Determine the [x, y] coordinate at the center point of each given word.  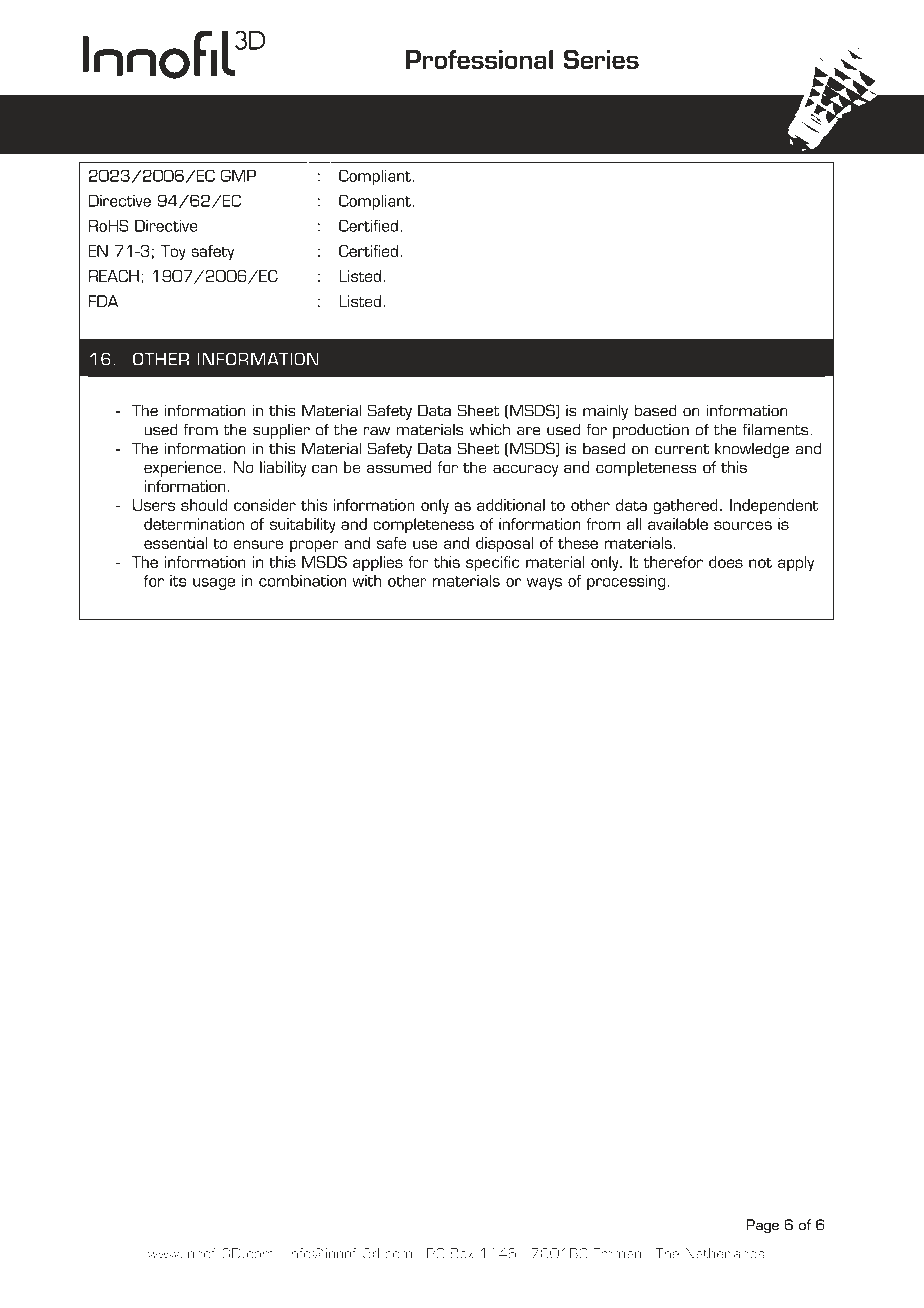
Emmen [617, 1253]
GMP [238, 176]
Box [461, 1253]
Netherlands [725, 1253]
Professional [479, 59]
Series [601, 59]
